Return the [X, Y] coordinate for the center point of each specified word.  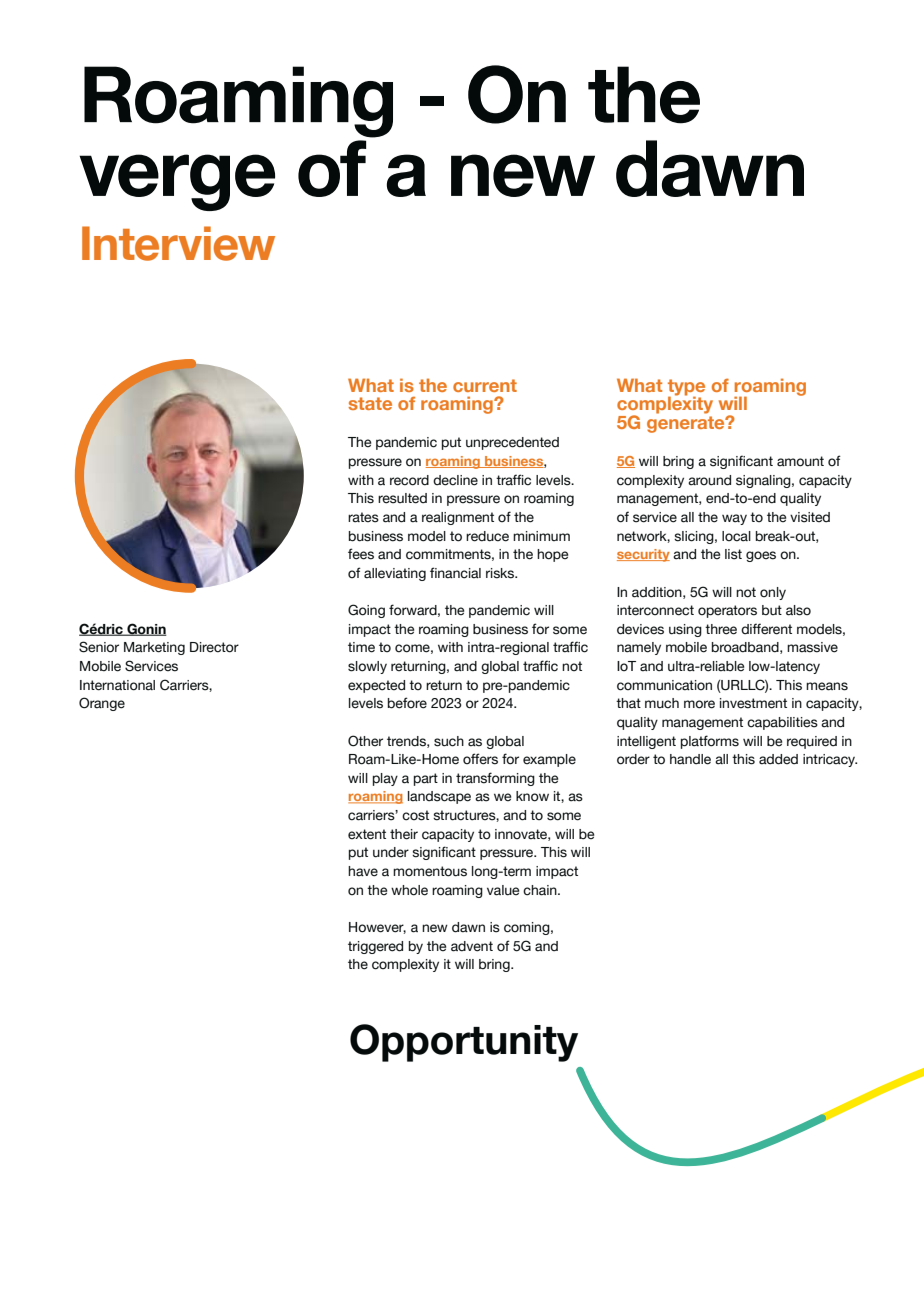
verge [177, 182]
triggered [375, 947]
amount [800, 461]
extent [367, 834]
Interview [178, 243]
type [686, 388]
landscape [439, 797]
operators [727, 611]
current [485, 385]
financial [455, 573]
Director [214, 647]
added [778, 759]
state [370, 403]
